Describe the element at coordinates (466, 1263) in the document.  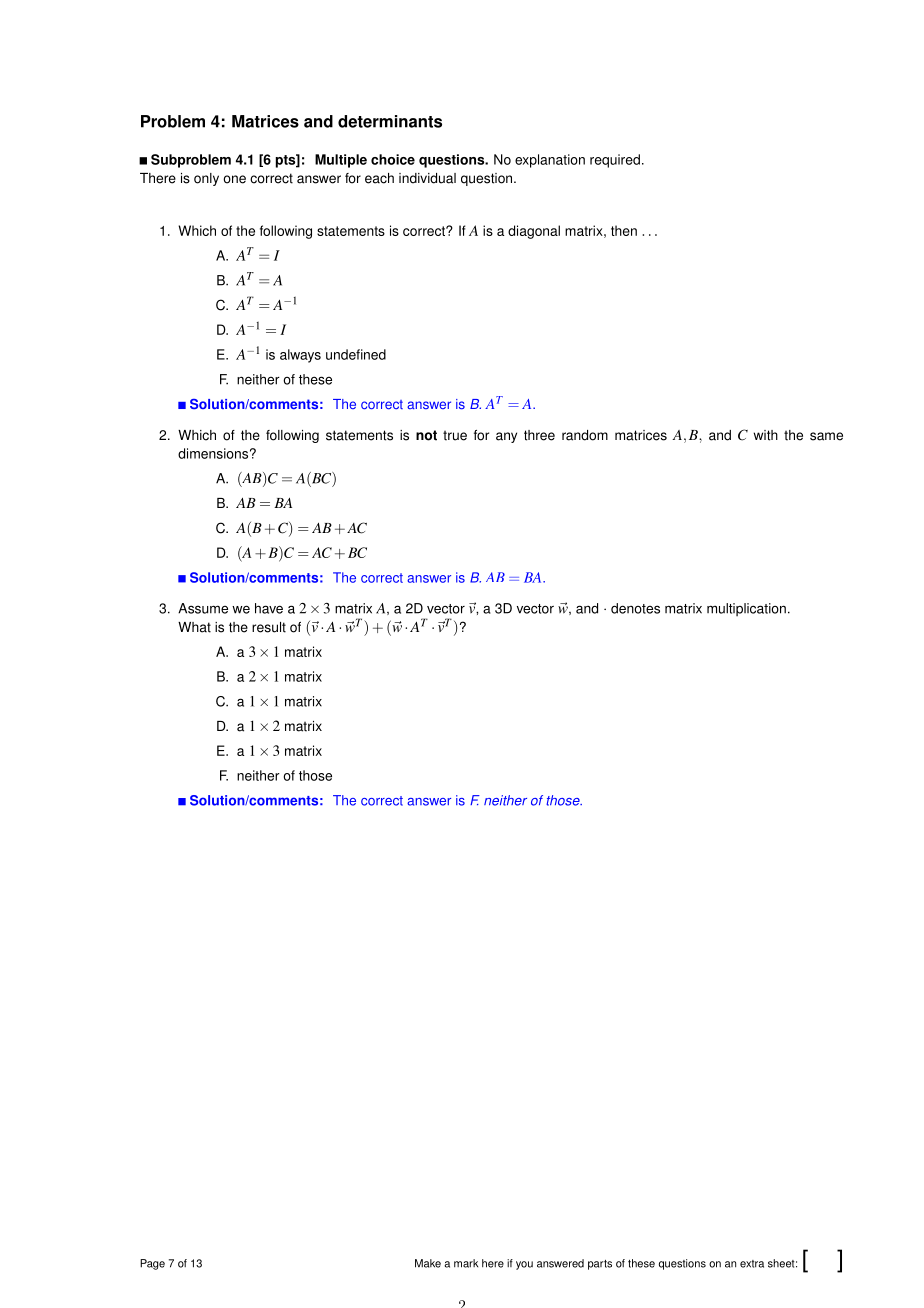
I see `mark` at that location.
